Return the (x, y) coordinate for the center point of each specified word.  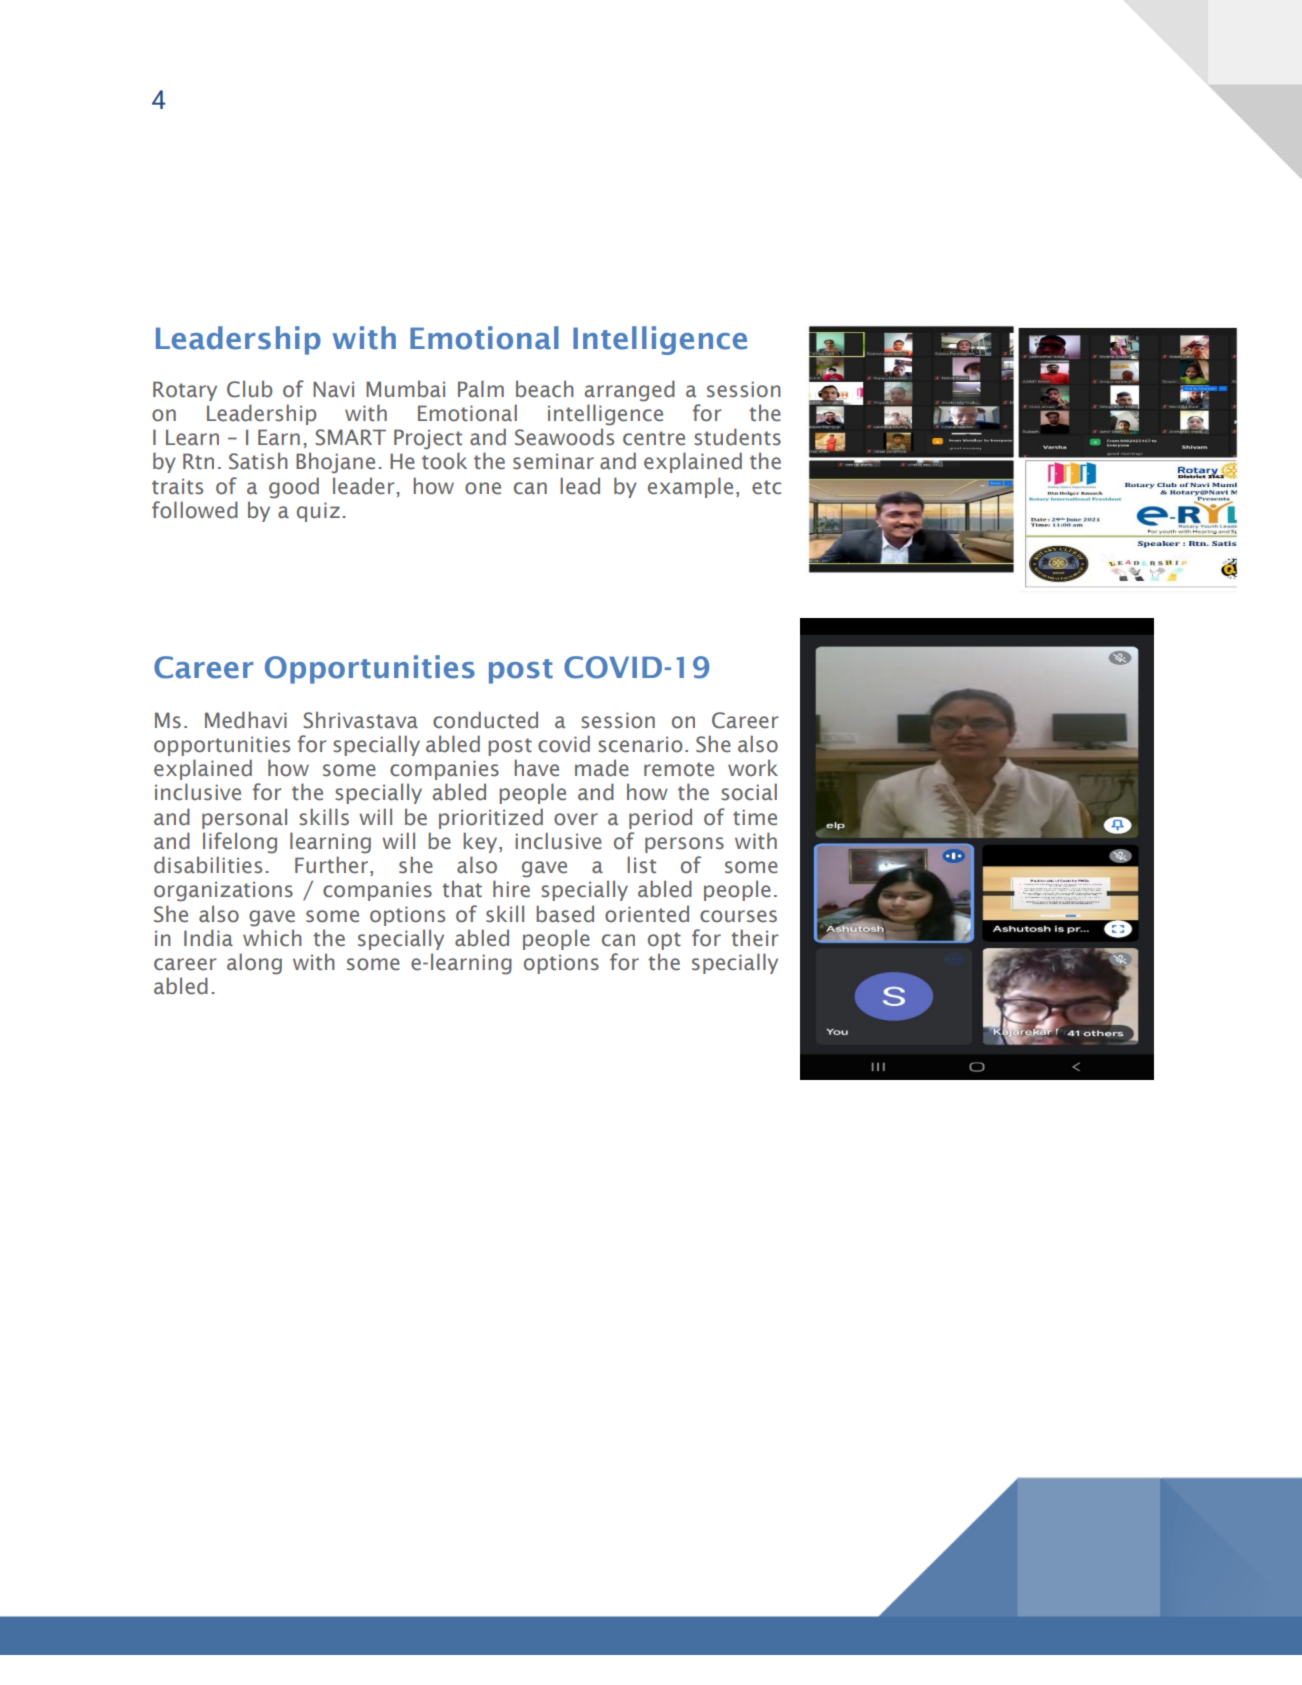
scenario (640, 744)
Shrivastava (360, 720)
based (565, 914)
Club (249, 389)
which (272, 938)
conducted (485, 720)
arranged (630, 391)
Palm (481, 388)
